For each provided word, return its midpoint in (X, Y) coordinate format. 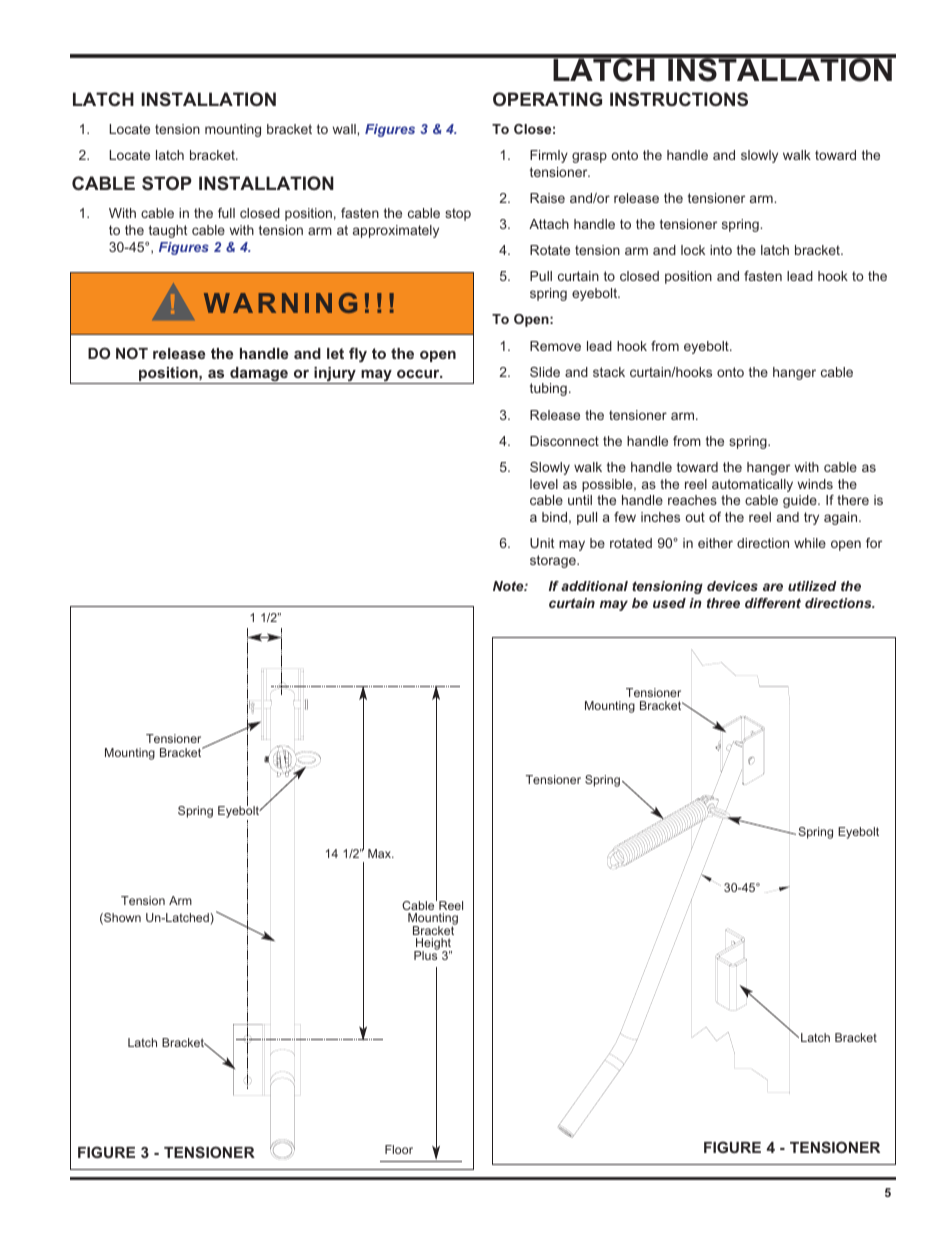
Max (380, 853)
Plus (426, 954)
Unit (542, 543)
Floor (399, 1149)
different (773, 603)
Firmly (549, 156)
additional (594, 586)
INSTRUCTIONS (679, 99)
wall (345, 129)
